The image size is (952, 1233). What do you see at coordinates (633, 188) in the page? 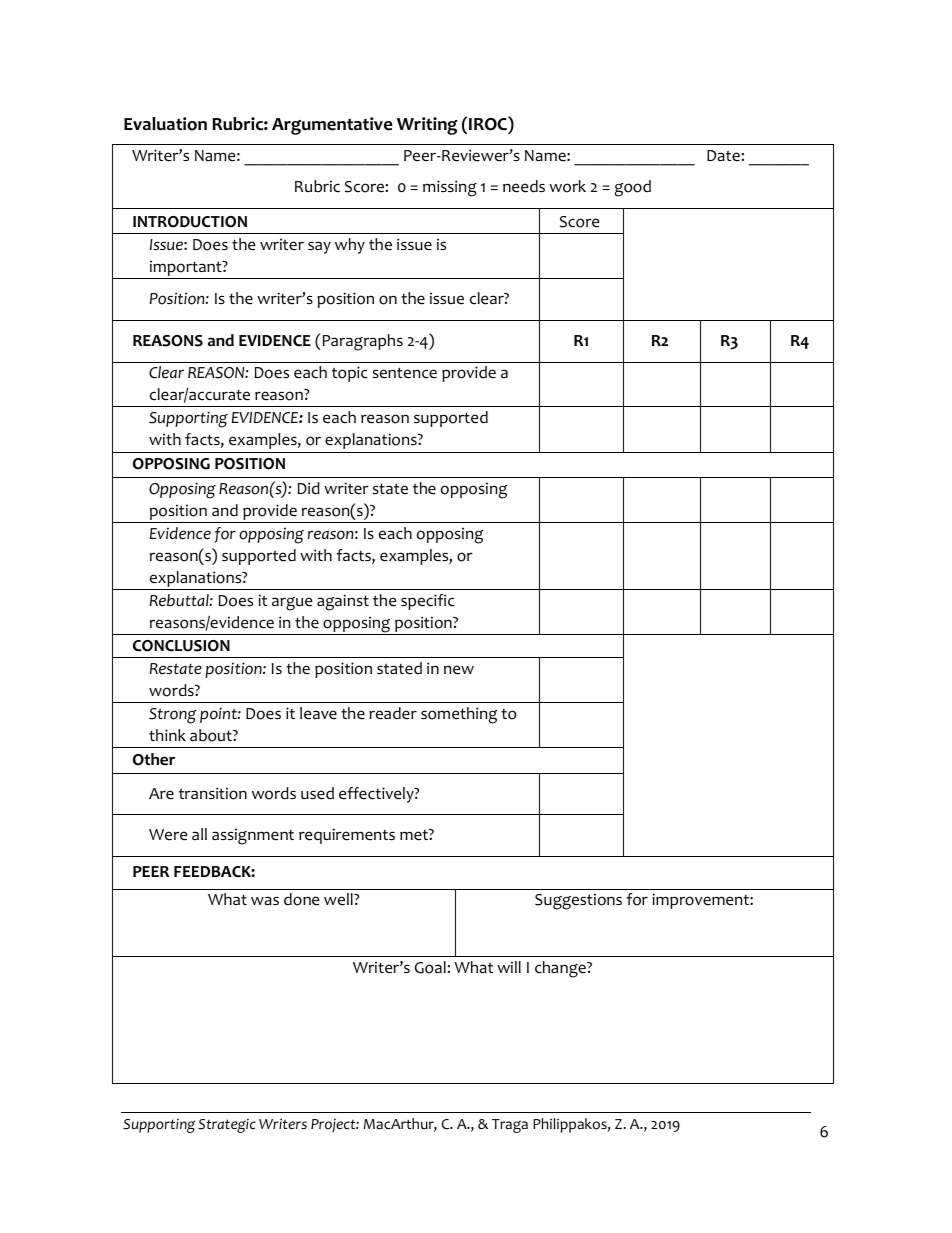
I see `good` at bounding box center [633, 188].
